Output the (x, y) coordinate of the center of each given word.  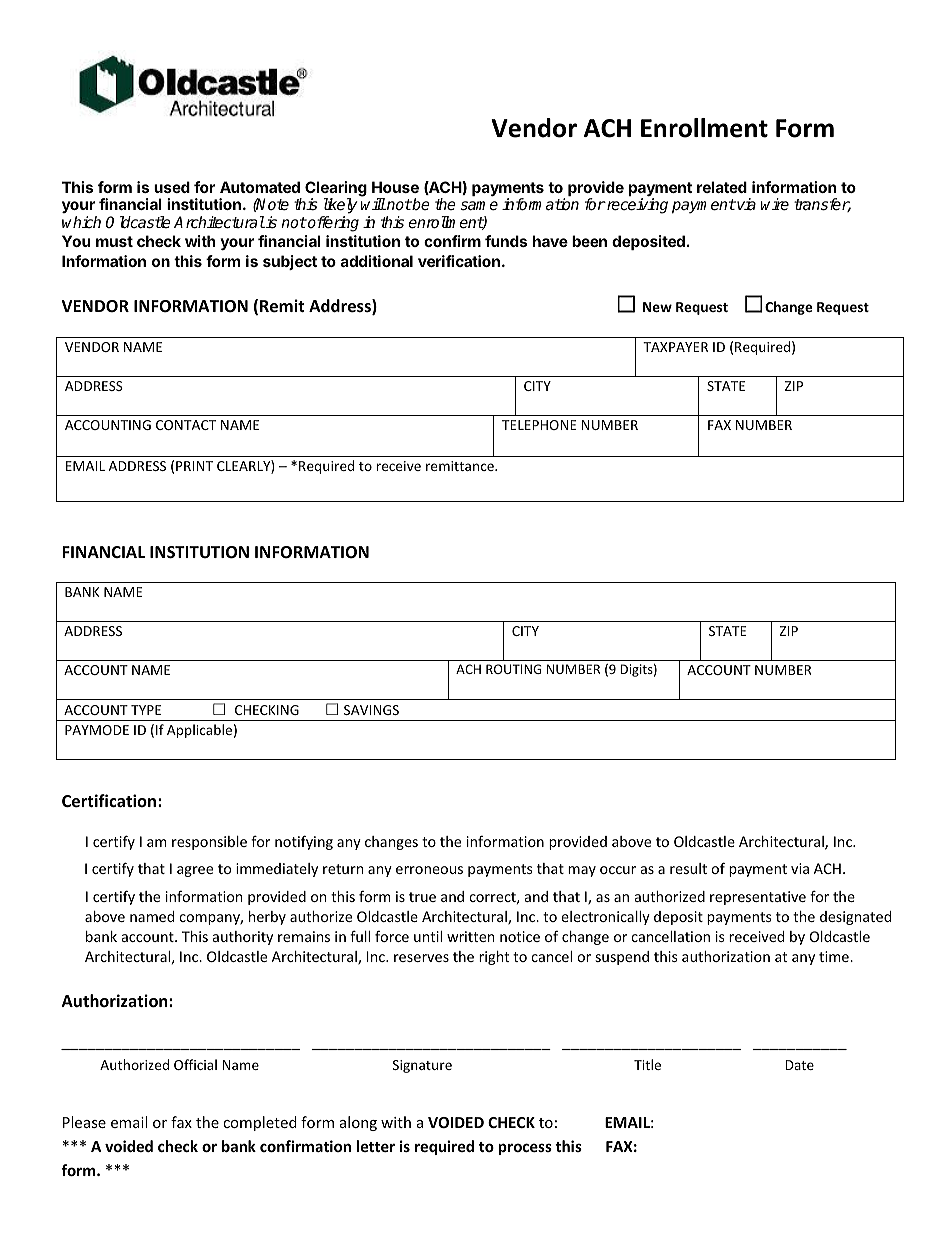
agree (195, 871)
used (172, 187)
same (479, 206)
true (422, 897)
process (525, 1149)
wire (775, 204)
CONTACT (186, 425)
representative (758, 898)
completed (260, 1123)
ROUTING (514, 669)
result (688, 868)
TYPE (146, 710)
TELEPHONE (539, 425)
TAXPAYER (675, 347)
